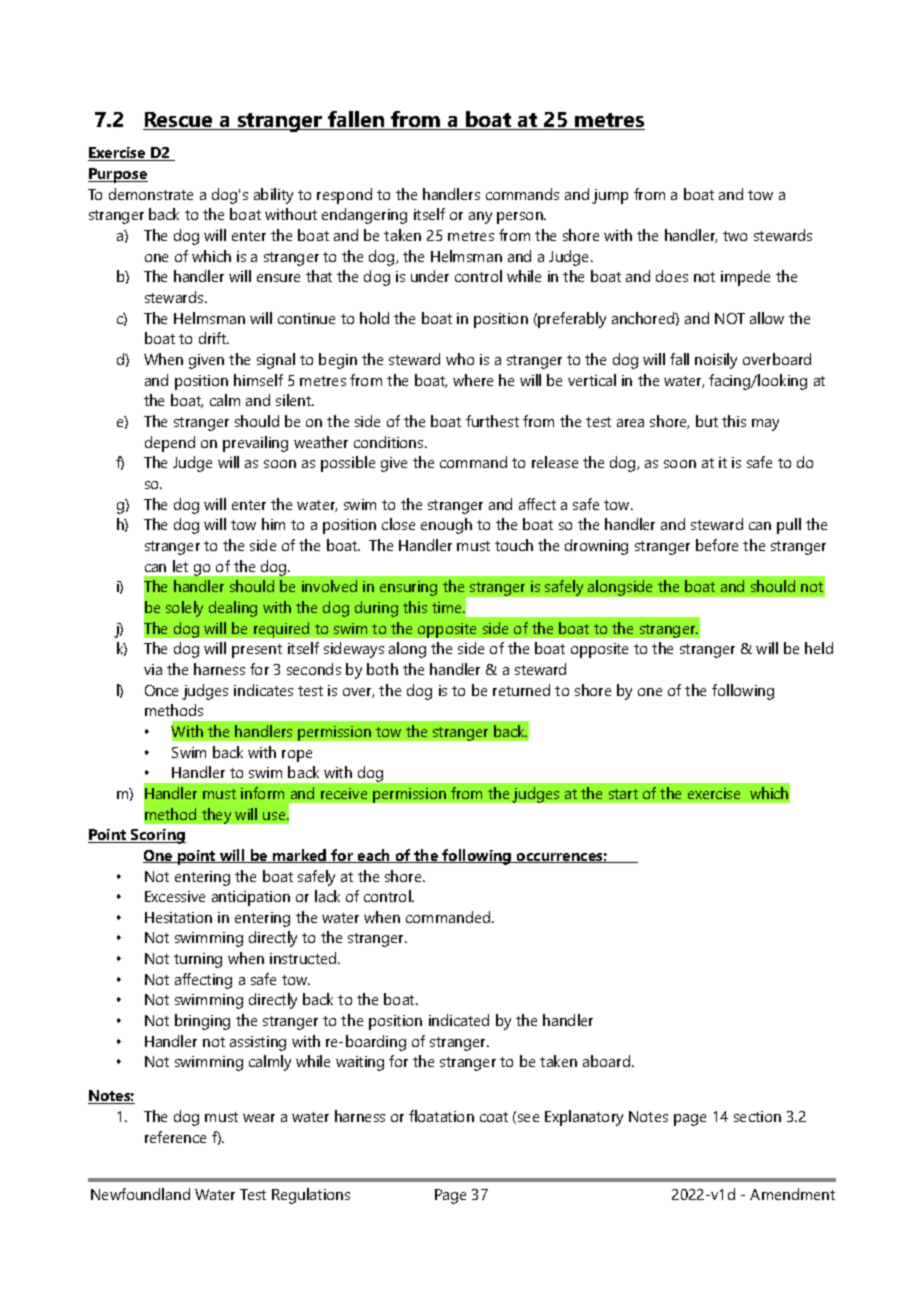  Describe the element at coordinates (492, 421) in the screenshot. I see `furthest` at that location.
